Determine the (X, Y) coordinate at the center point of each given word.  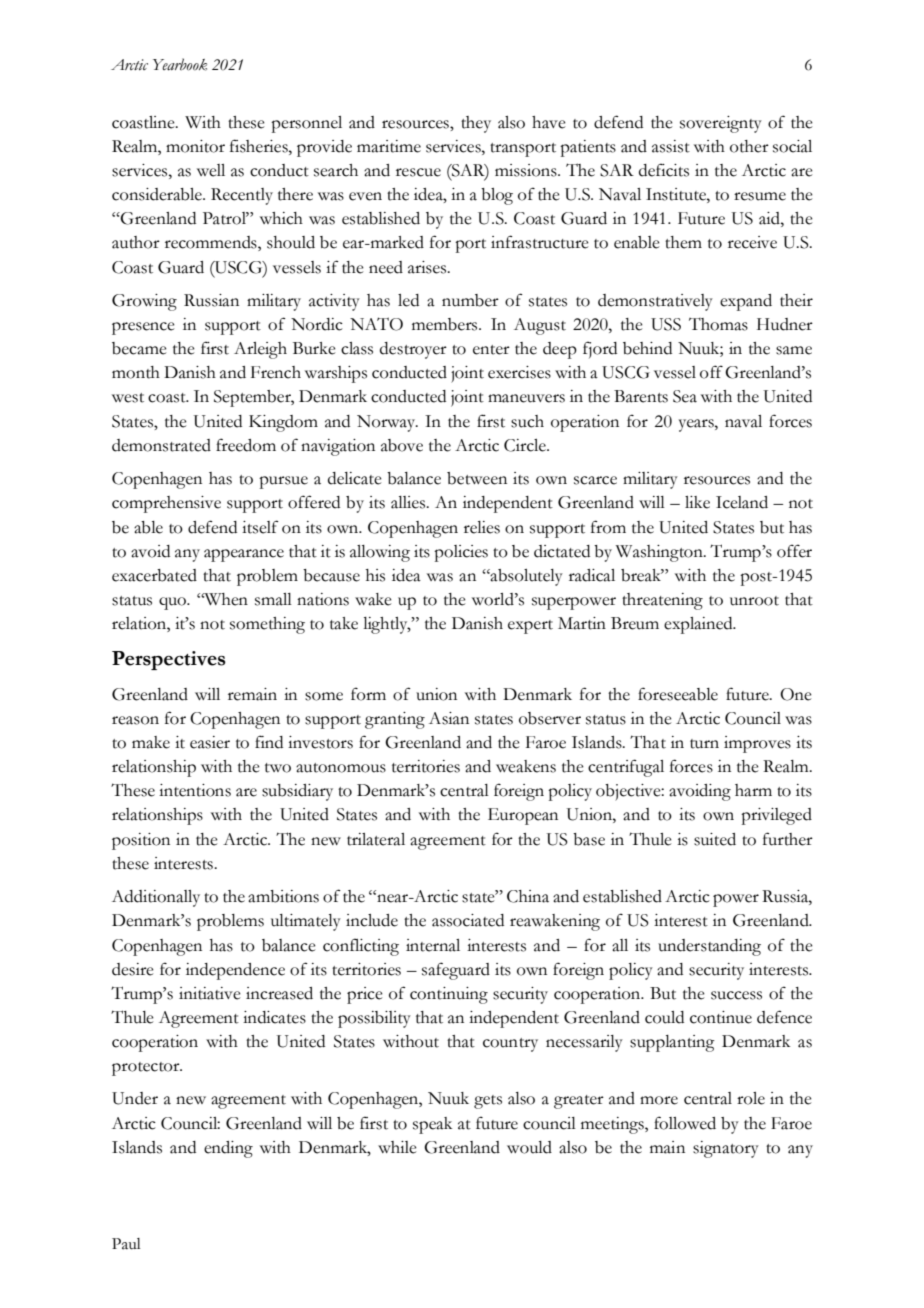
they (476, 124)
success (736, 995)
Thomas (718, 324)
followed (685, 1123)
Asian (449, 718)
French (276, 372)
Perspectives (169, 660)
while (397, 1147)
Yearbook (180, 64)
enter (491, 350)
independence (235, 971)
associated (468, 920)
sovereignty (721, 124)
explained (699, 625)
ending (228, 1149)
